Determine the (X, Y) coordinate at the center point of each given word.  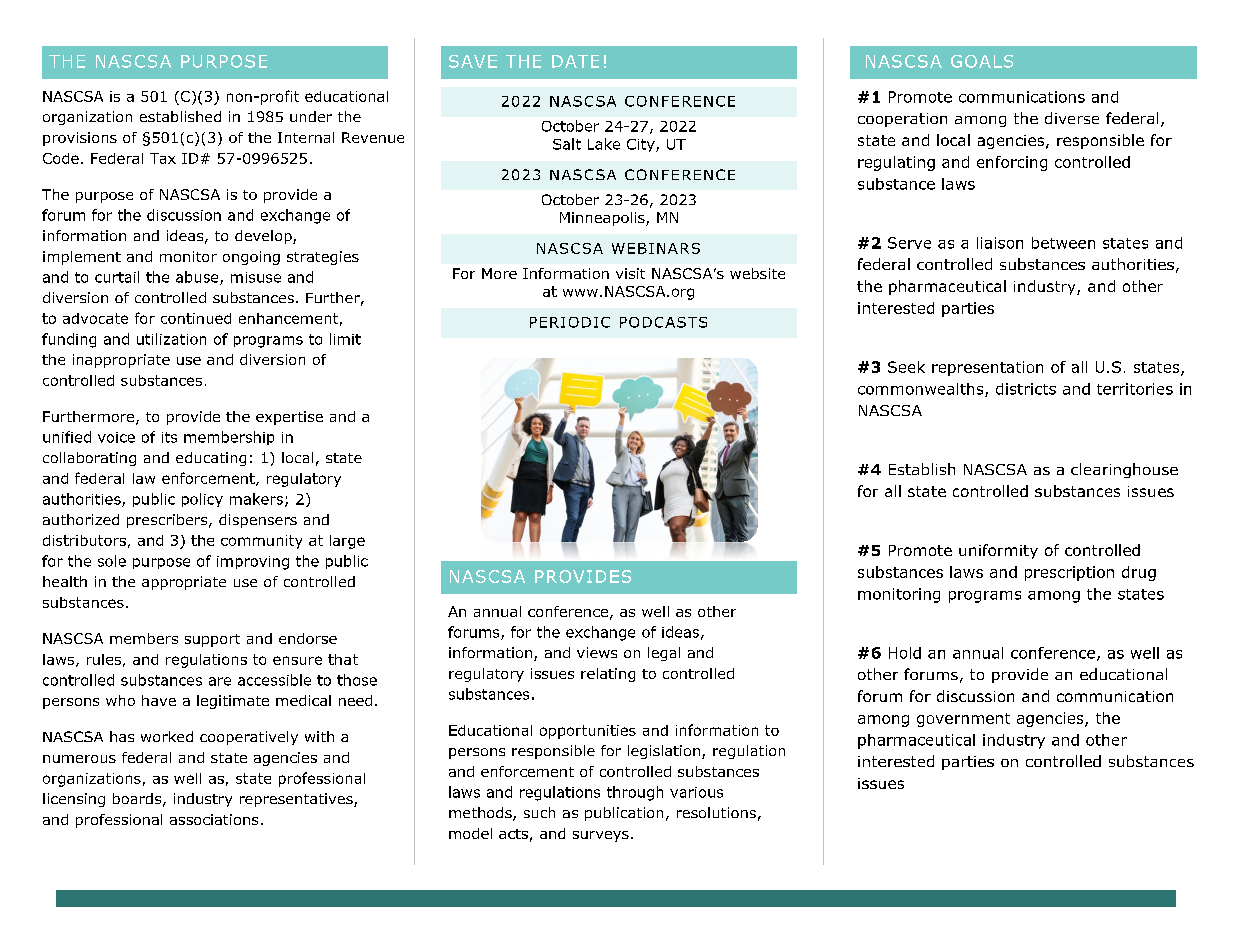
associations (214, 819)
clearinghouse (1124, 470)
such (539, 812)
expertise (289, 418)
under (311, 116)
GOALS (982, 61)
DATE (575, 61)
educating (211, 459)
